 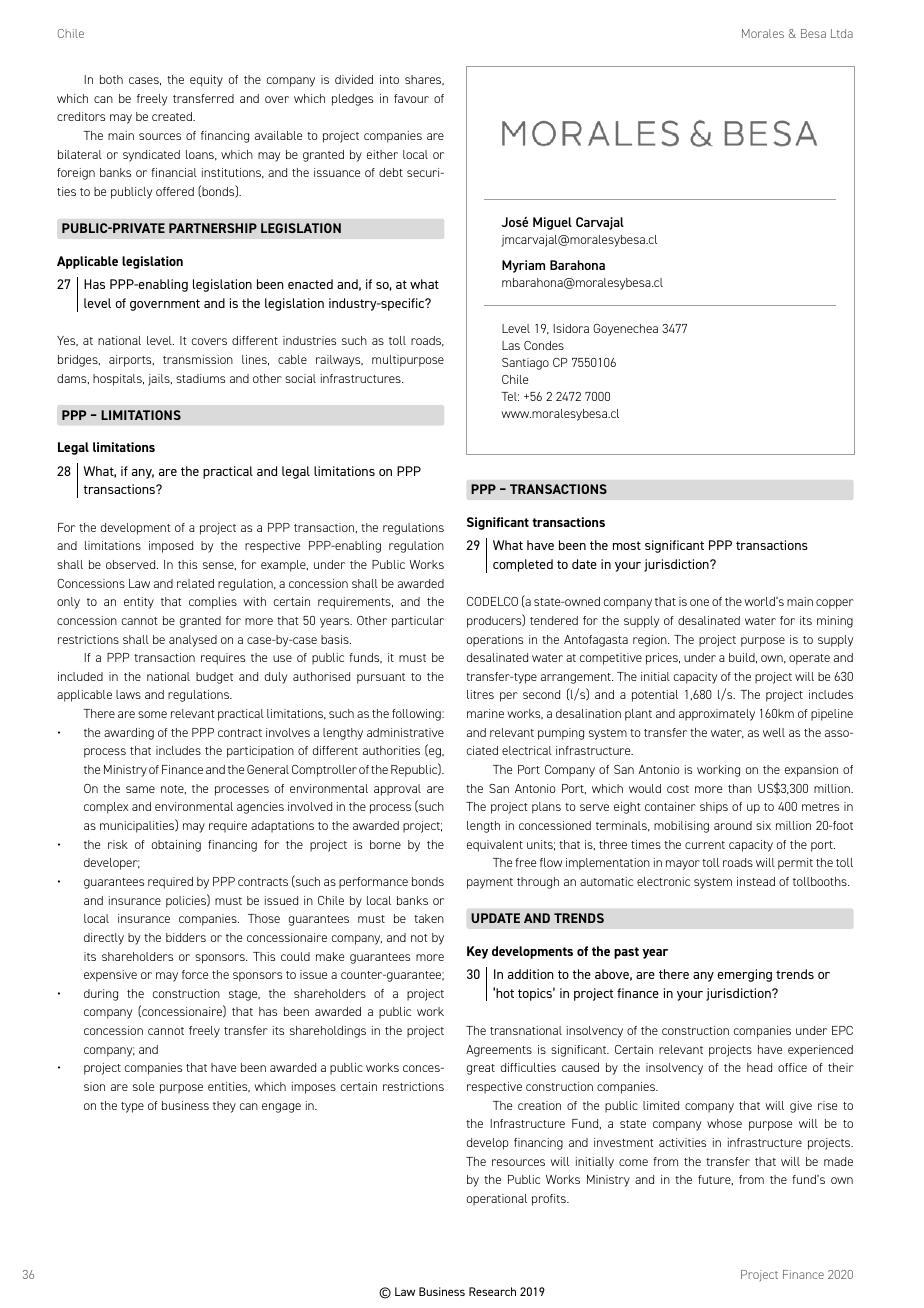 I want to click on favour, so click(x=411, y=98).
